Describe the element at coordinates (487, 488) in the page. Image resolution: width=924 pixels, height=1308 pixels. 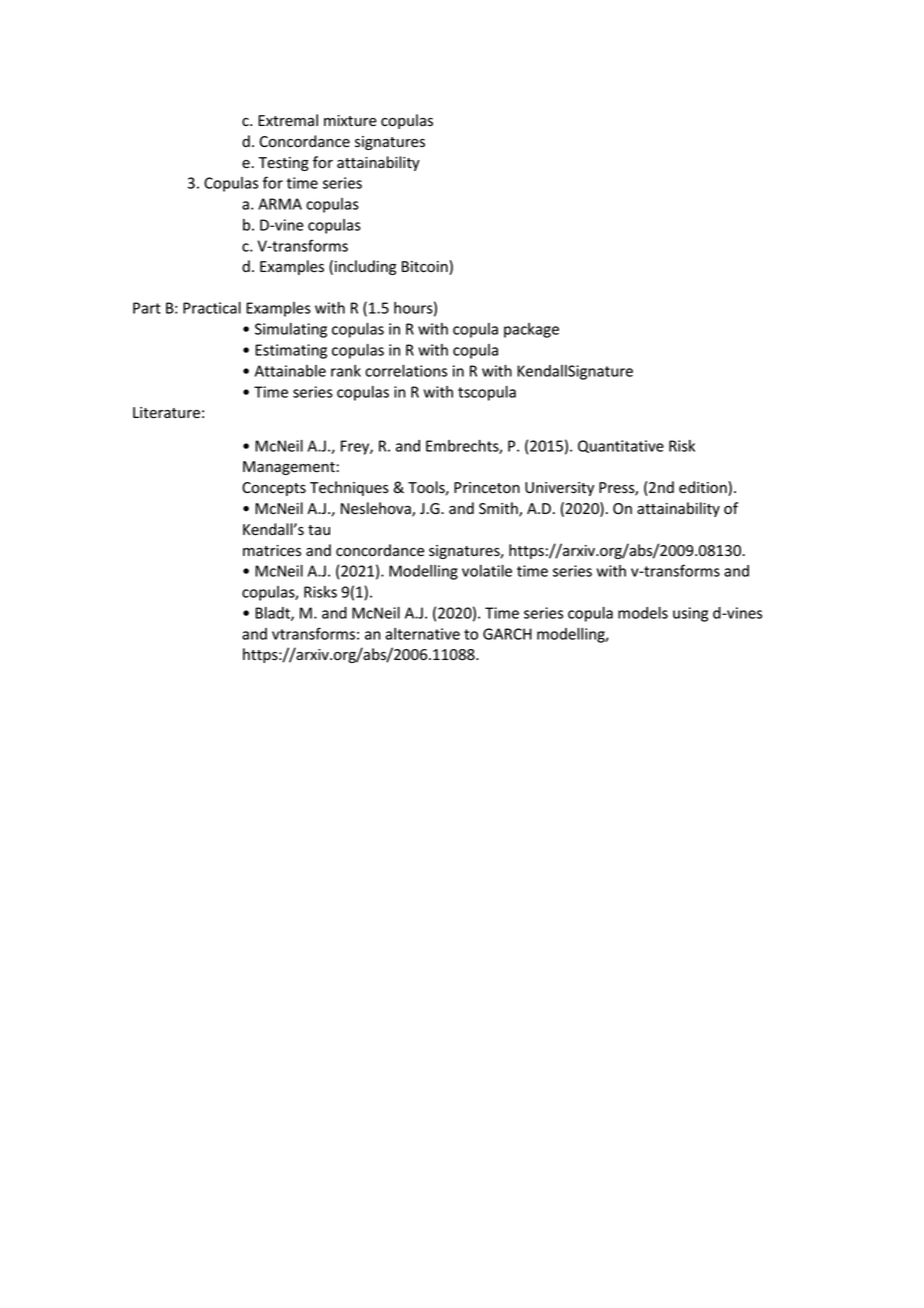
I see `Princeton` at that location.
